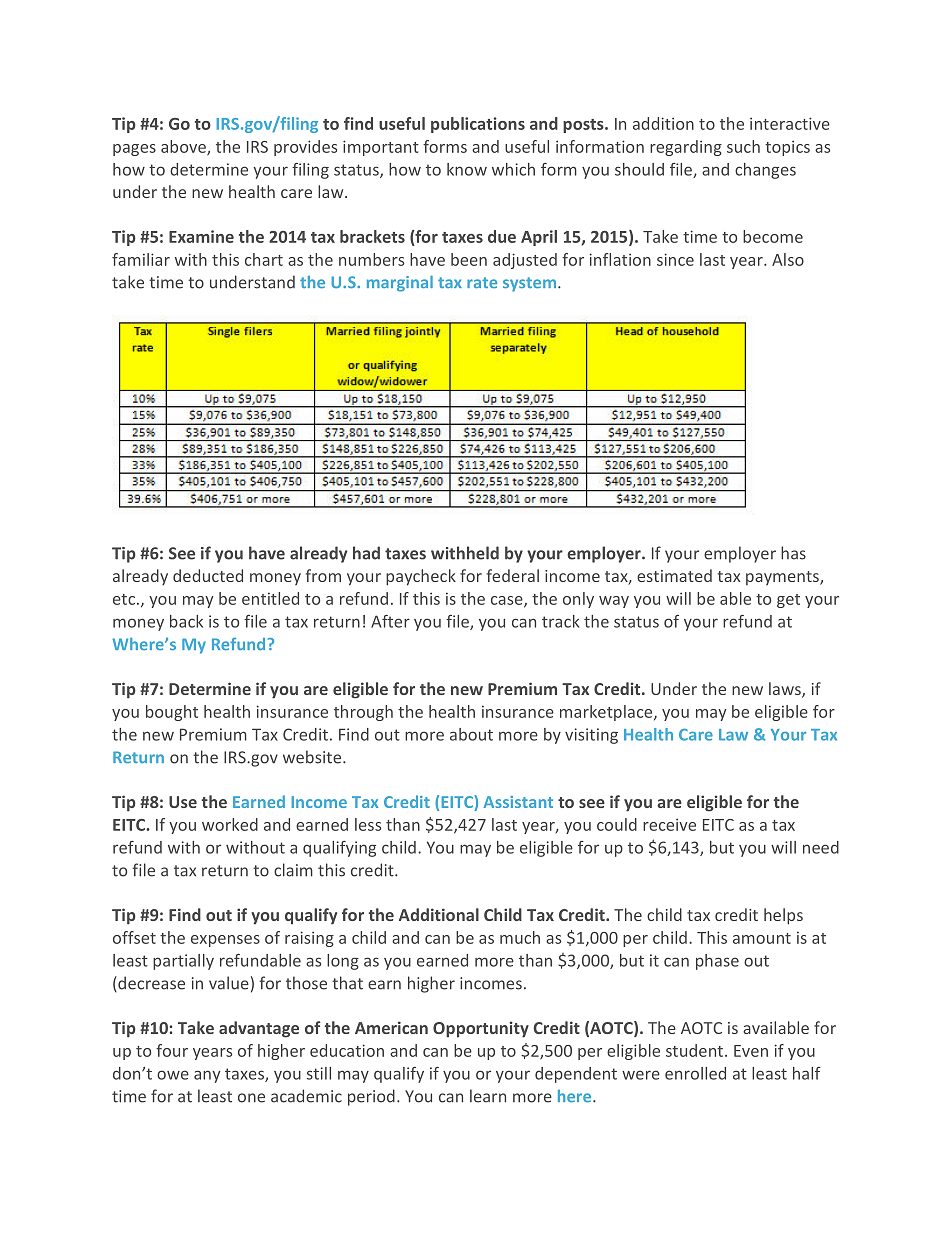 This document has height=1233, width=952. Describe the element at coordinates (508, 601) in the document. I see `case` at that location.
